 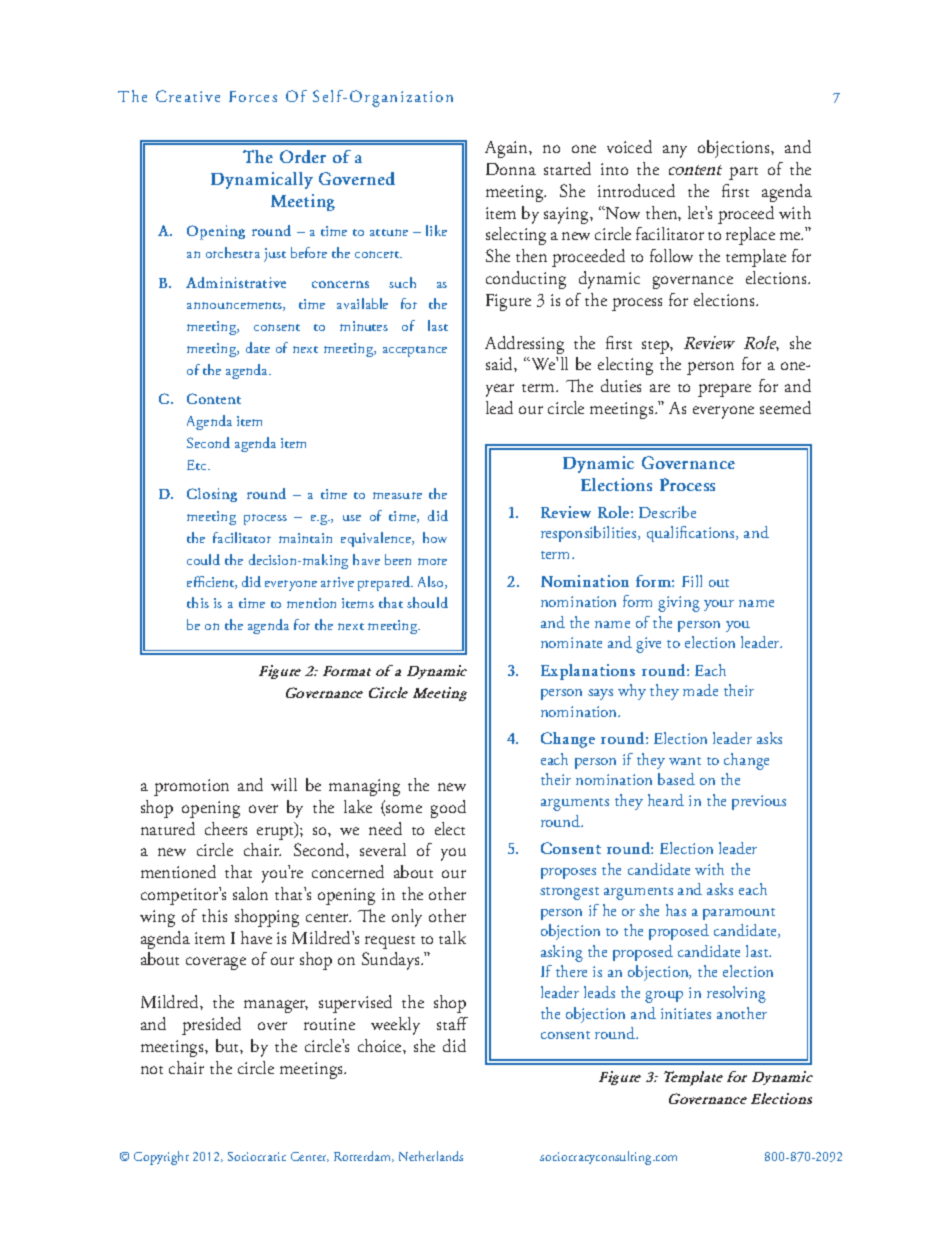 I want to click on any, so click(x=675, y=151).
